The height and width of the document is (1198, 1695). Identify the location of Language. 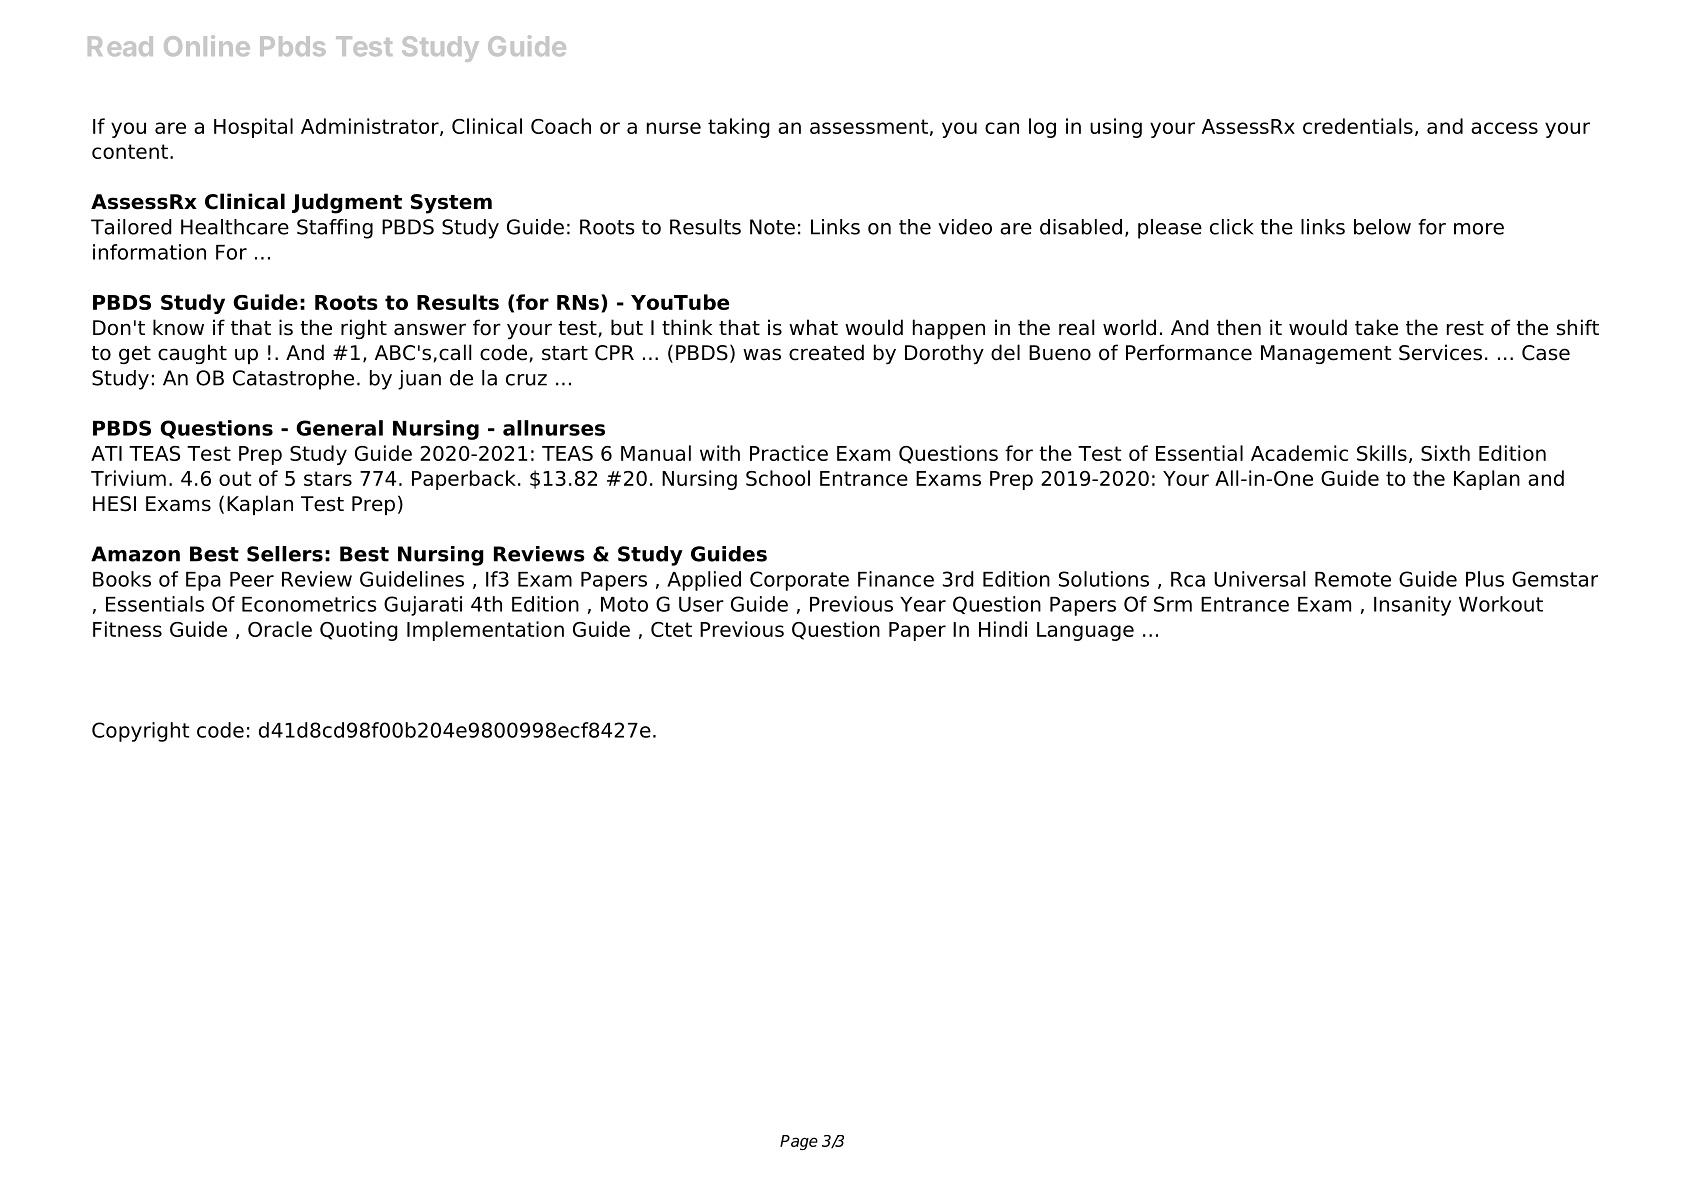
(1085, 631).
